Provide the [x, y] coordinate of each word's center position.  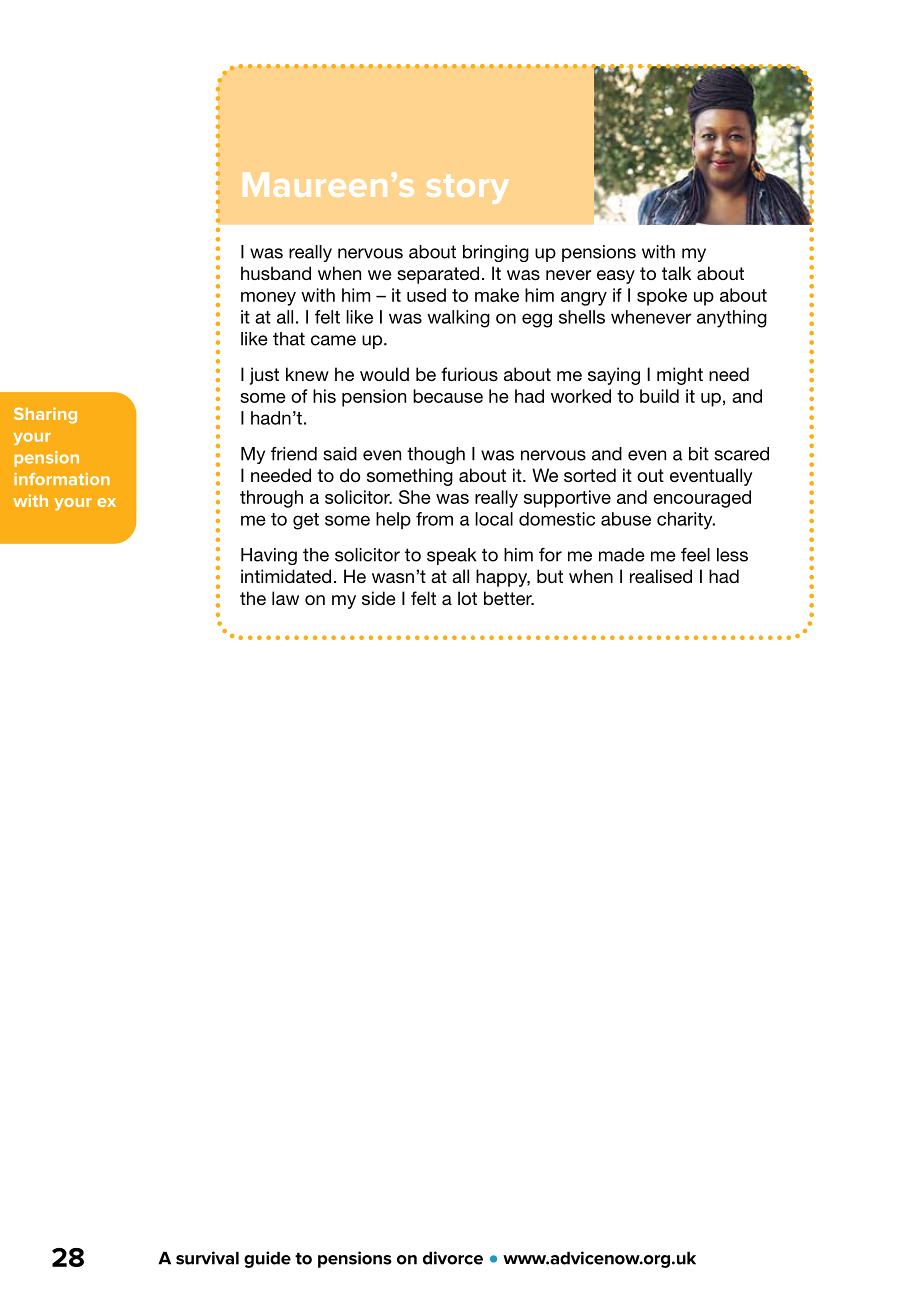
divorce [453, 1258]
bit [699, 454]
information [62, 479]
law [285, 598]
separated [438, 275]
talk [676, 273]
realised [661, 576]
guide [267, 1259]
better [509, 598]
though [436, 455]
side [379, 598]
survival [207, 1258]
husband [276, 273]
